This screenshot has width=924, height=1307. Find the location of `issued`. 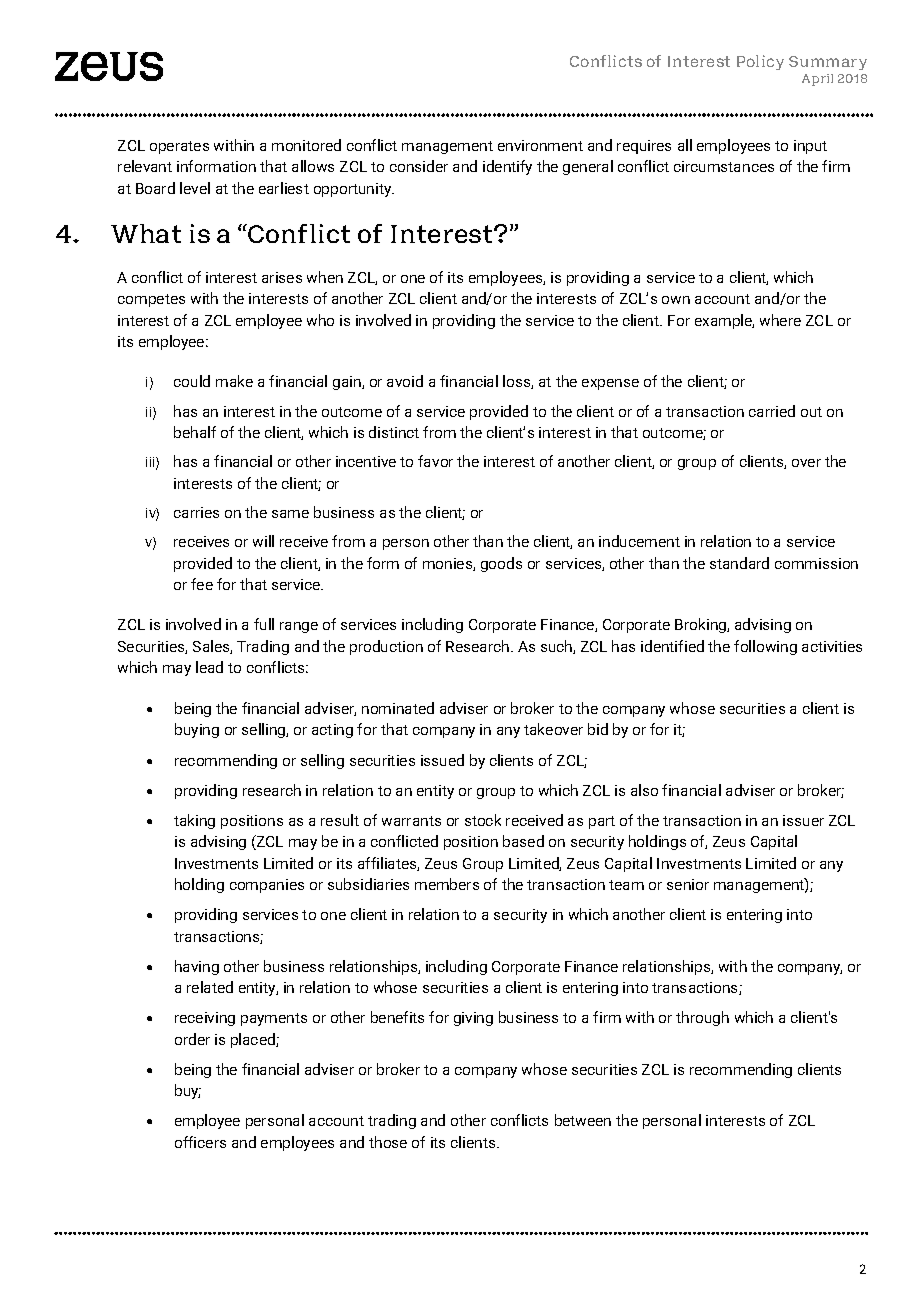

issued is located at coordinates (442, 760).
